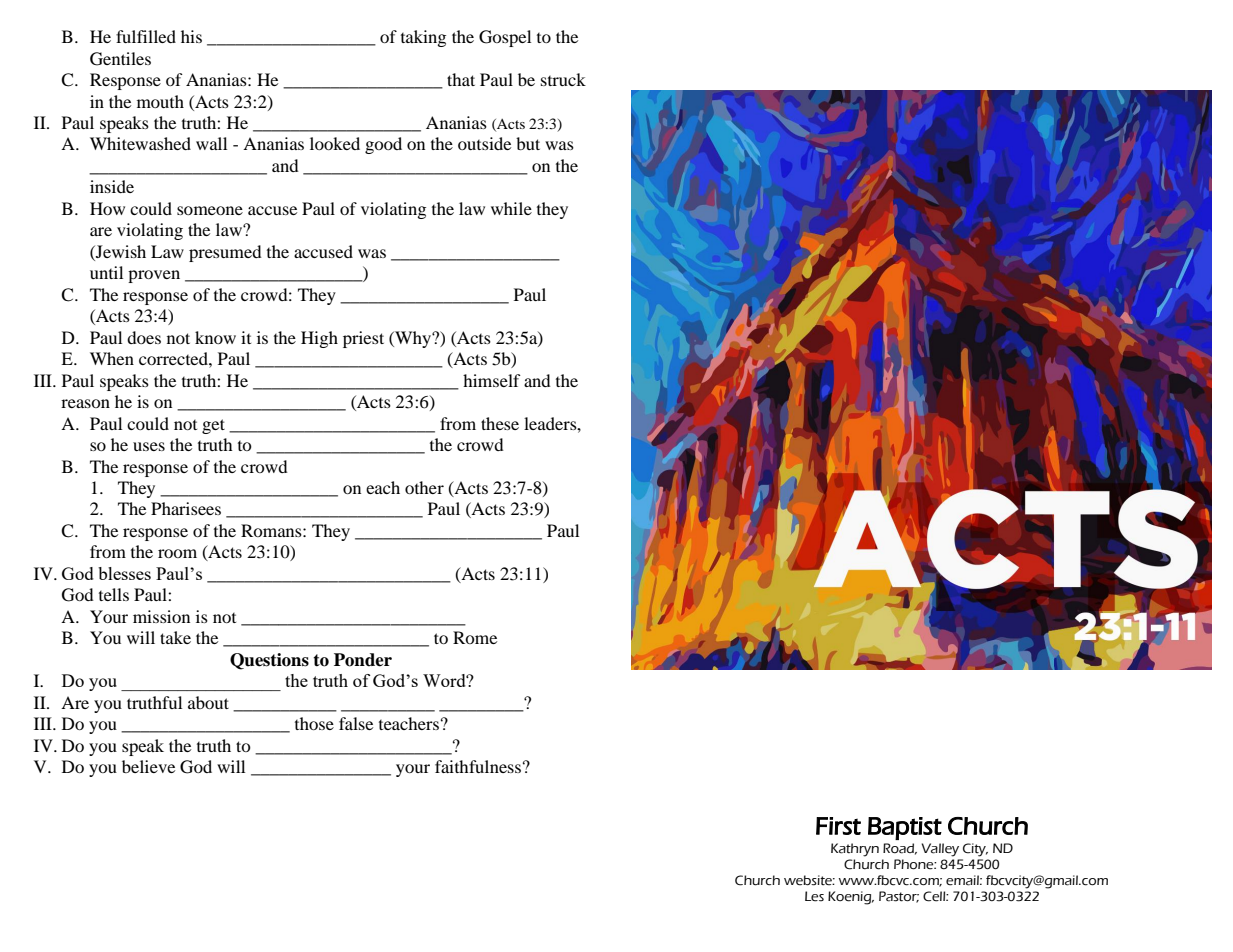 The height and width of the screenshot is (952, 1233). Describe the element at coordinates (492, 380) in the screenshot. I see `himself` at that location.
